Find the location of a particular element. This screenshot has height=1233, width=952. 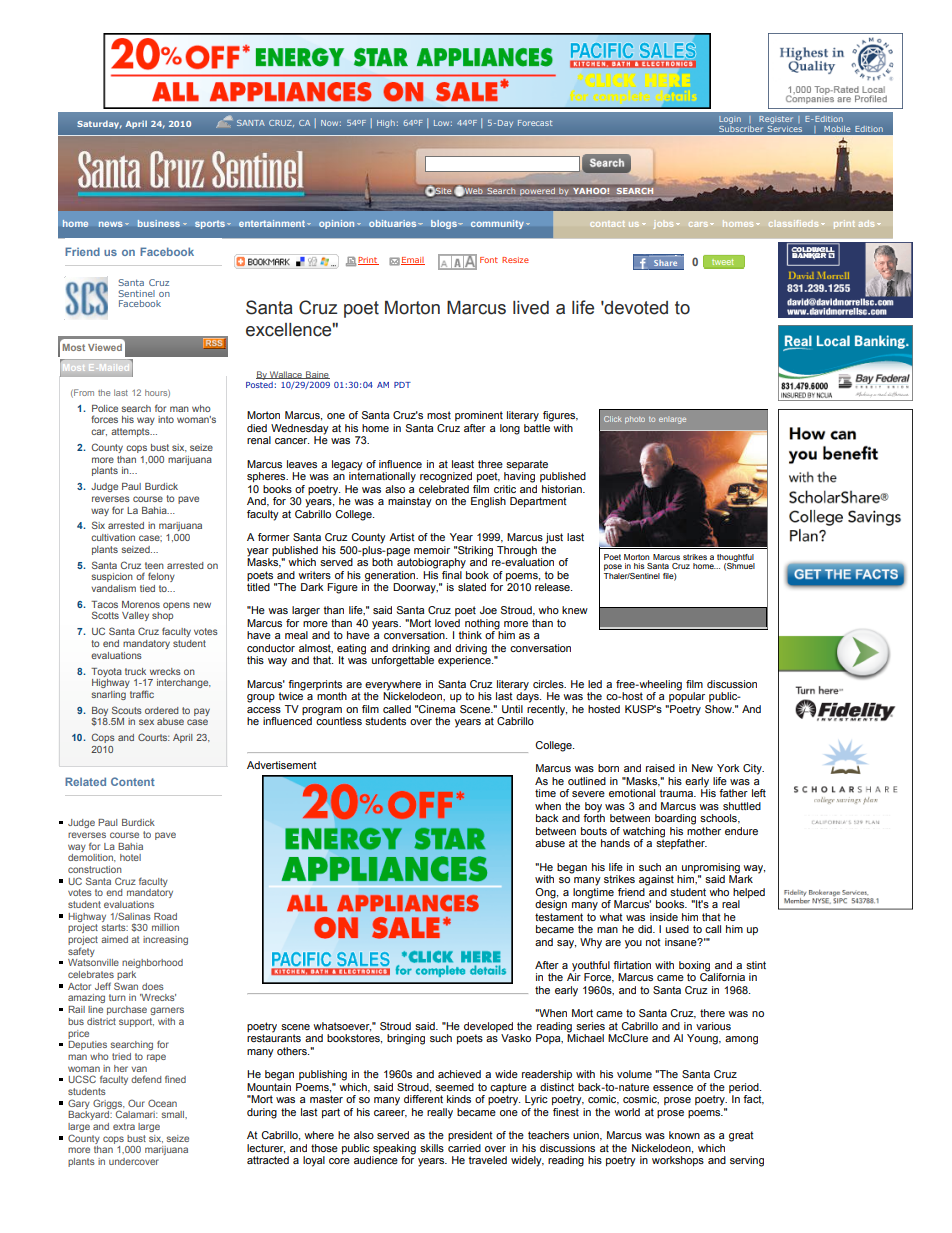

Register is located at coordinates (776, 120).
